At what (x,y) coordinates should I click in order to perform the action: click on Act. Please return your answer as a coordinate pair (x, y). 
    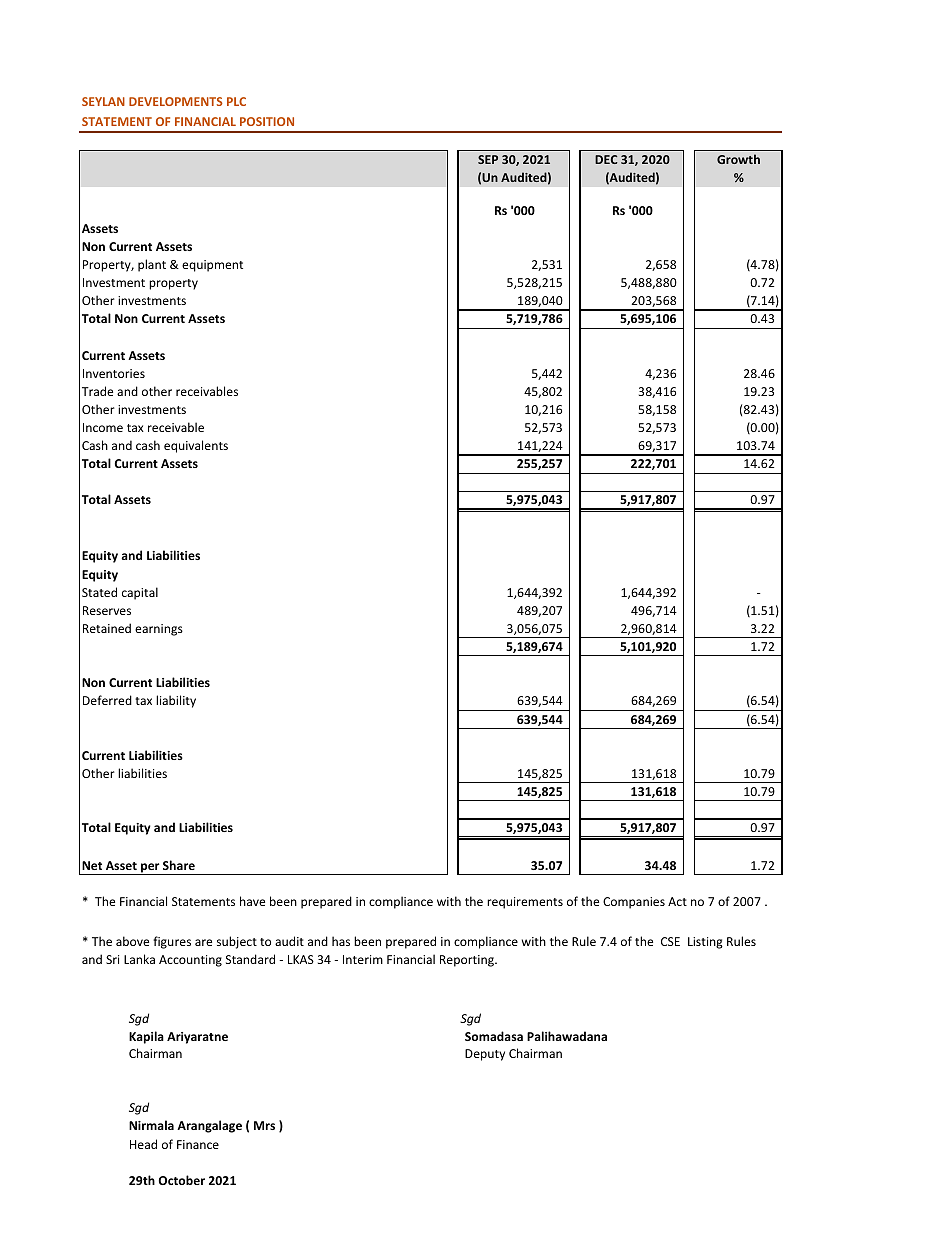
    Looking at the image, I should click on (677, 901).
